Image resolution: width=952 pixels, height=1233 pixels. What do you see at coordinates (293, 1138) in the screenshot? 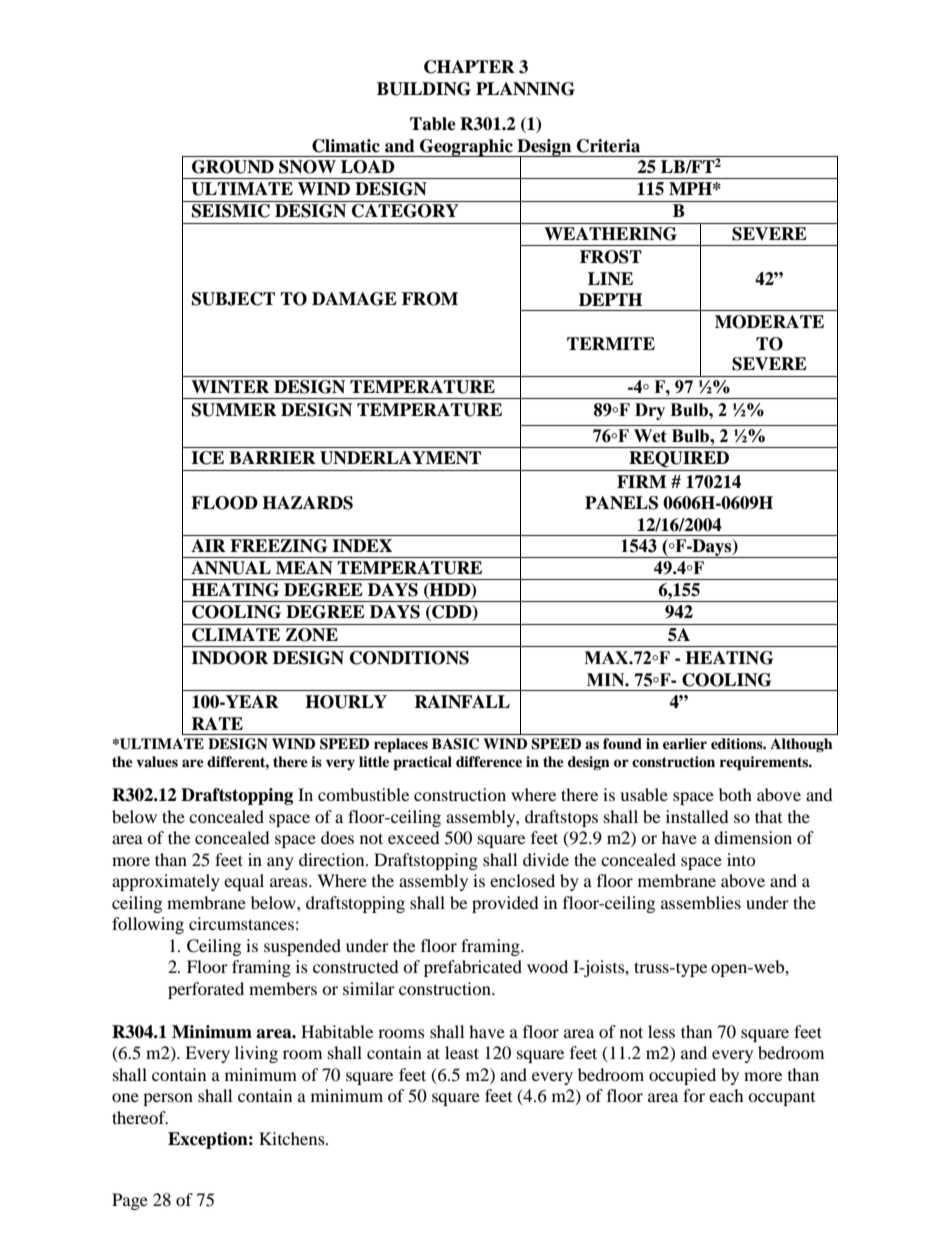
I see `Kitchens` at bounding box center [293, 1138].
